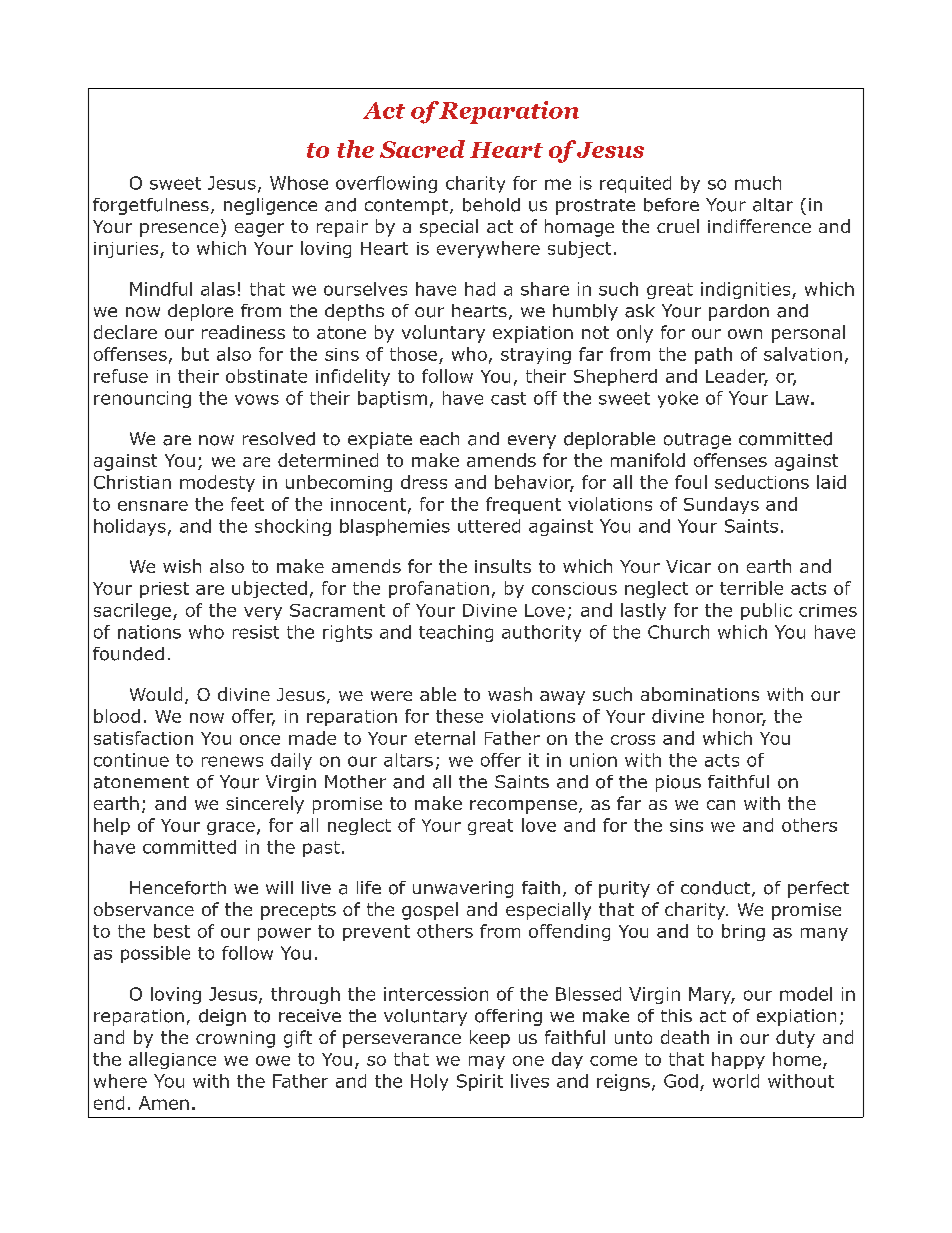 The image size is (952, 1233). I want to click on forgetfulness, so click(151, 206).
